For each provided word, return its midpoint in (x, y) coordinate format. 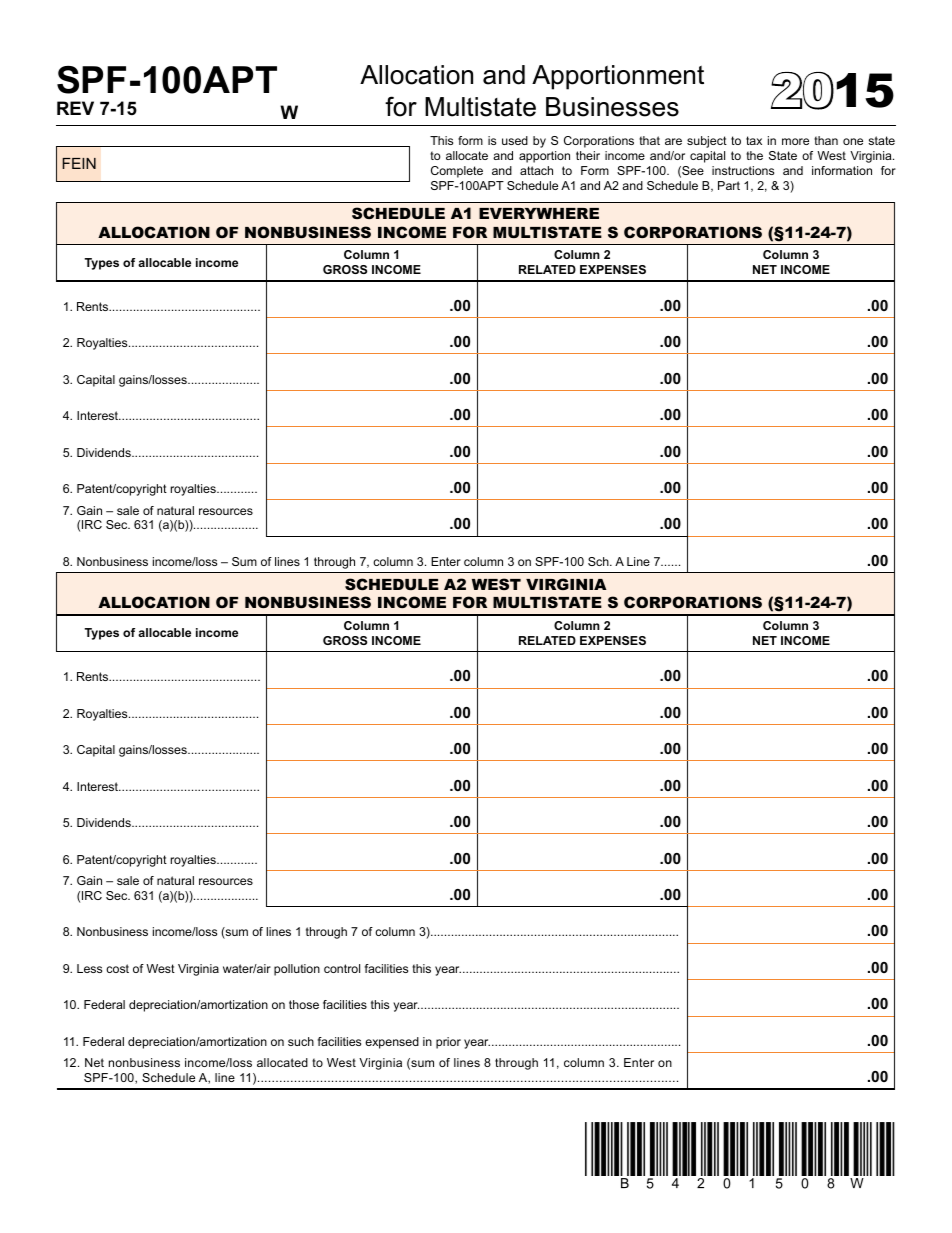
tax (754, 140)
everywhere (539, 213)
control (342, 968)
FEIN (79, 163)
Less (89, 968)
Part (729, 185)
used (515, 140)
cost (117, 968)
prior (448, 1043)
